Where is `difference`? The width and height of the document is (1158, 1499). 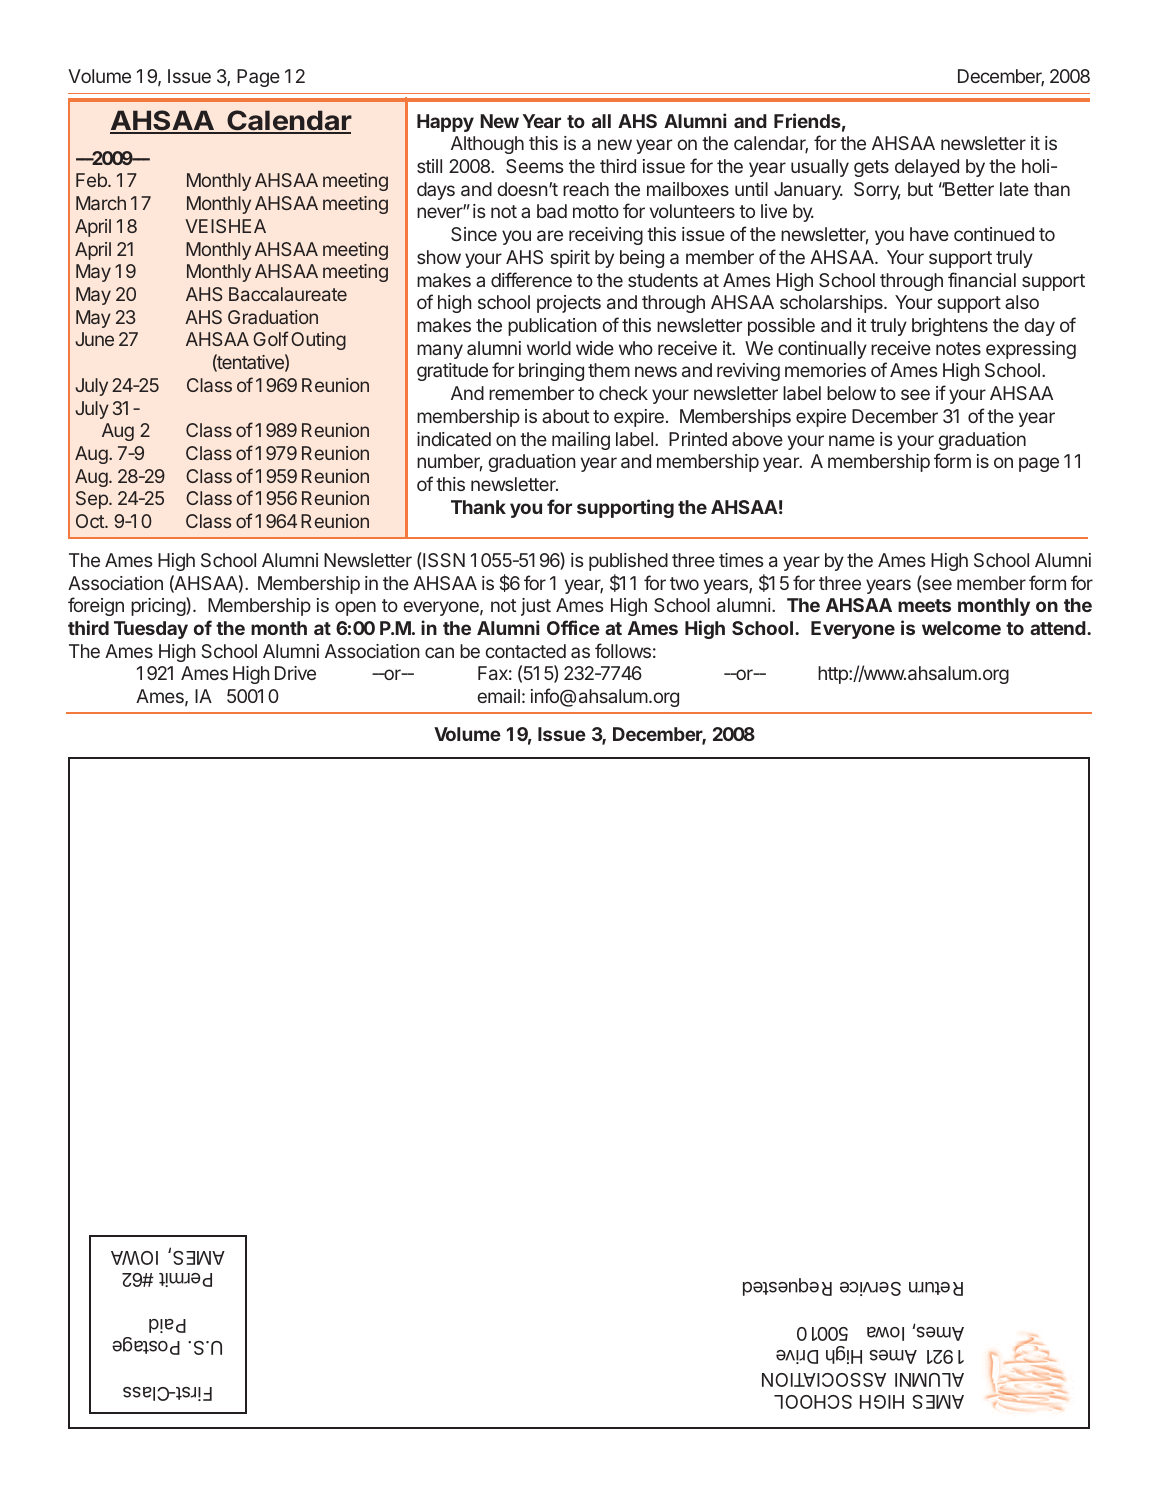 difference is located at coordinates (531, 279).
